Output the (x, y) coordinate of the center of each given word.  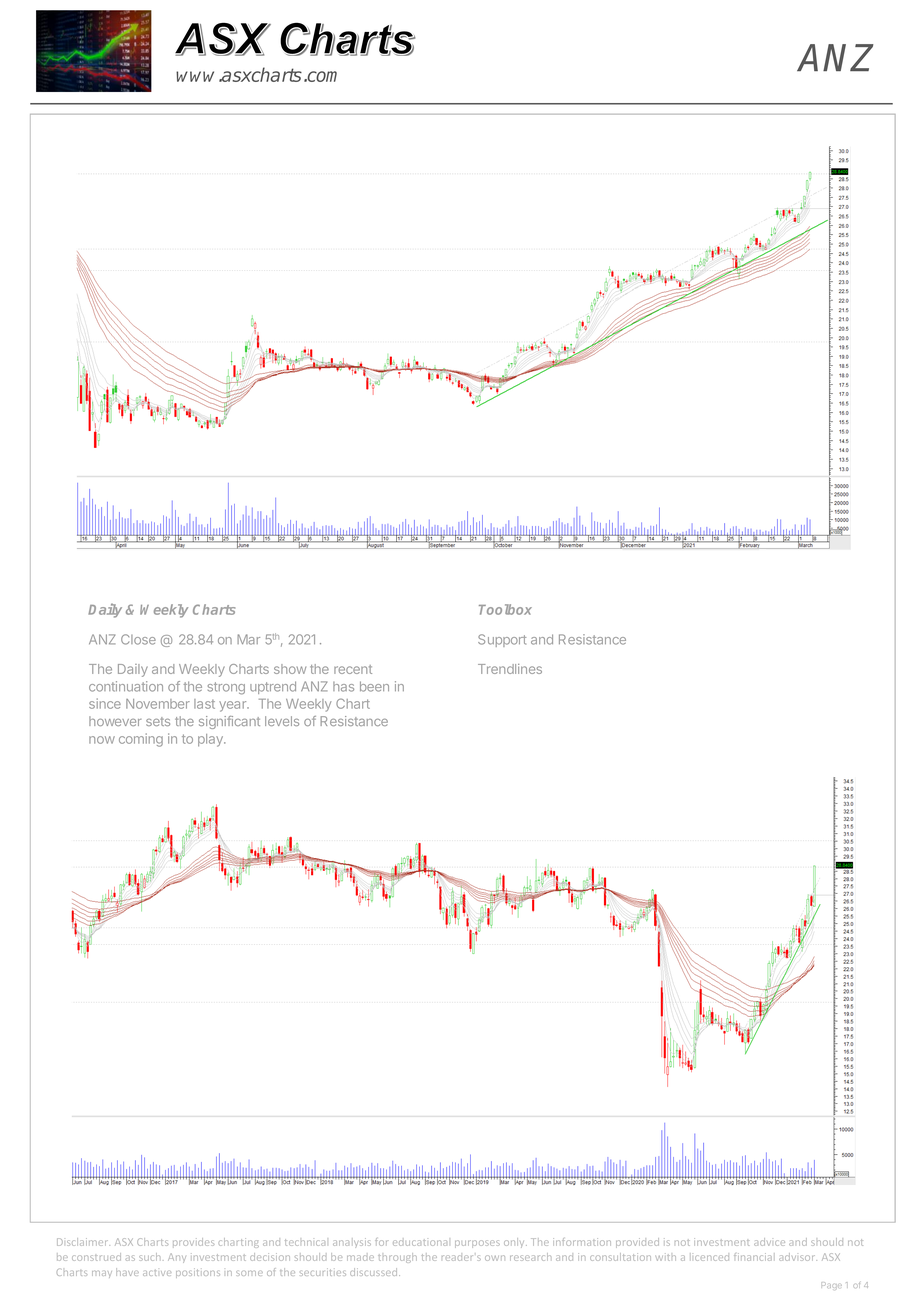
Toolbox (505, 609)
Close (138, 639)
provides (193, 1243)
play (211, 740)
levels (282, 721)
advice (769, 1242)
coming (141, 740)
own (495, 1258)
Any (177, 1258)
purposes (477, 1244)
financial (754, 1257)
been (374, 686)
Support (502, 640)
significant (229, 722)
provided (637, 1243)
